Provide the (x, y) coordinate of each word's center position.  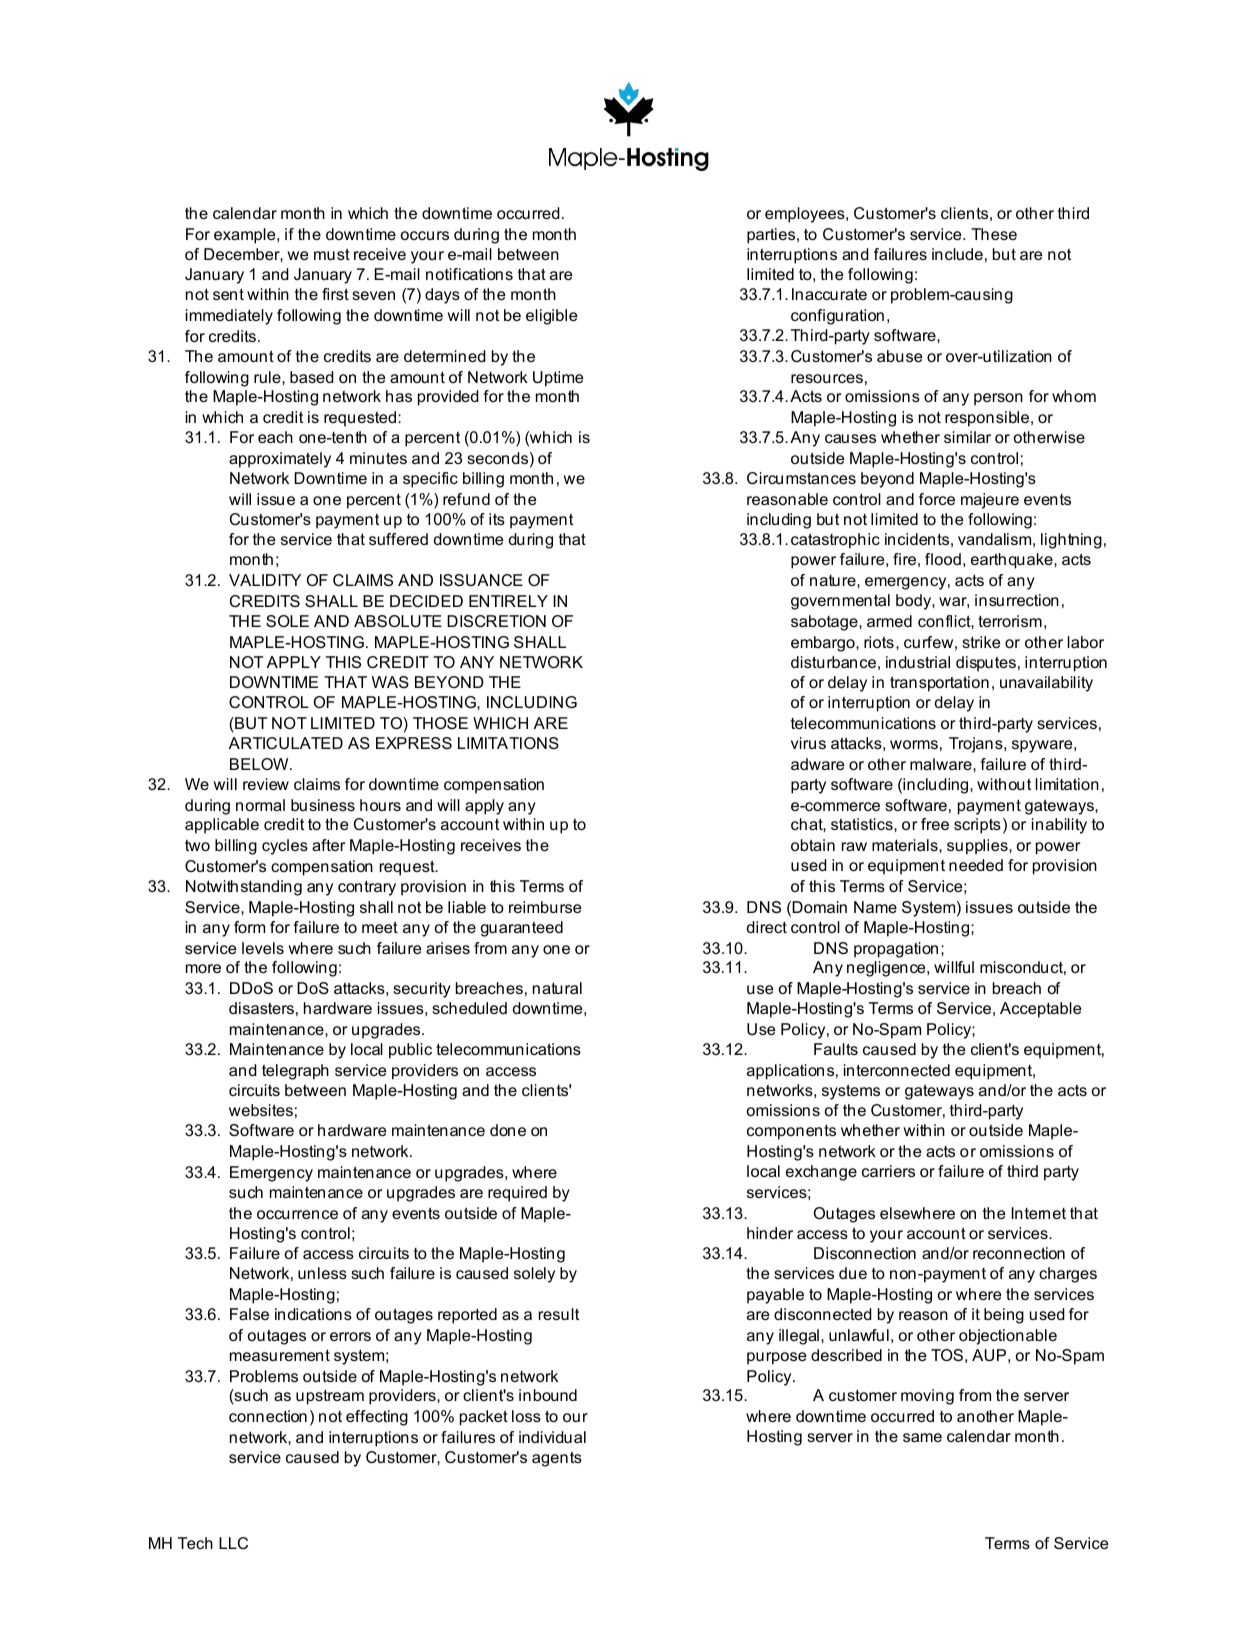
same (922, 1437)
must (332, 254)
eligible (551, 317)
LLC (233, 1543)
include (957, 254)
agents (557, 1459)
